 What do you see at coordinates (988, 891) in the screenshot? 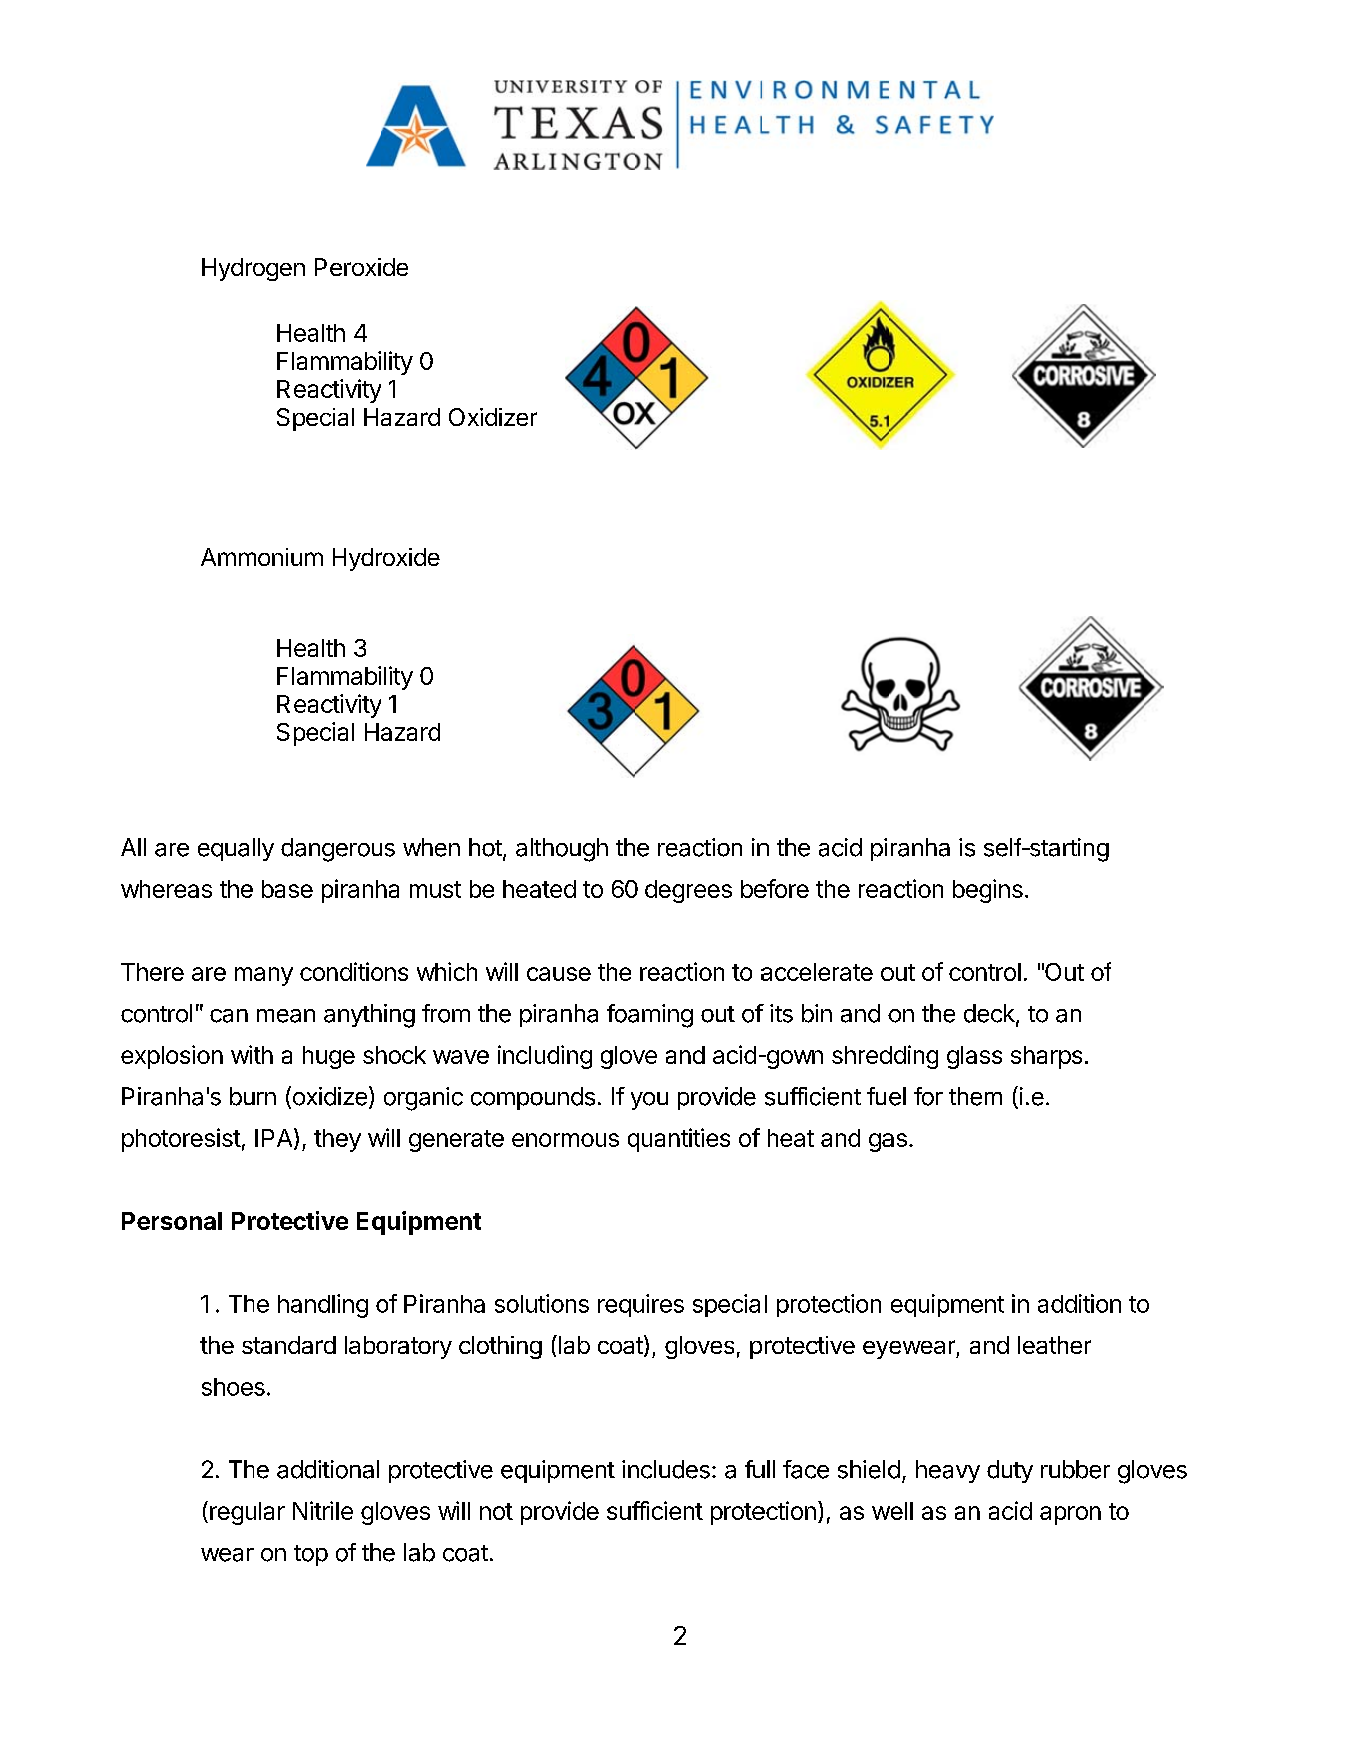
I see `begins` at bounding box center [988, 891].
